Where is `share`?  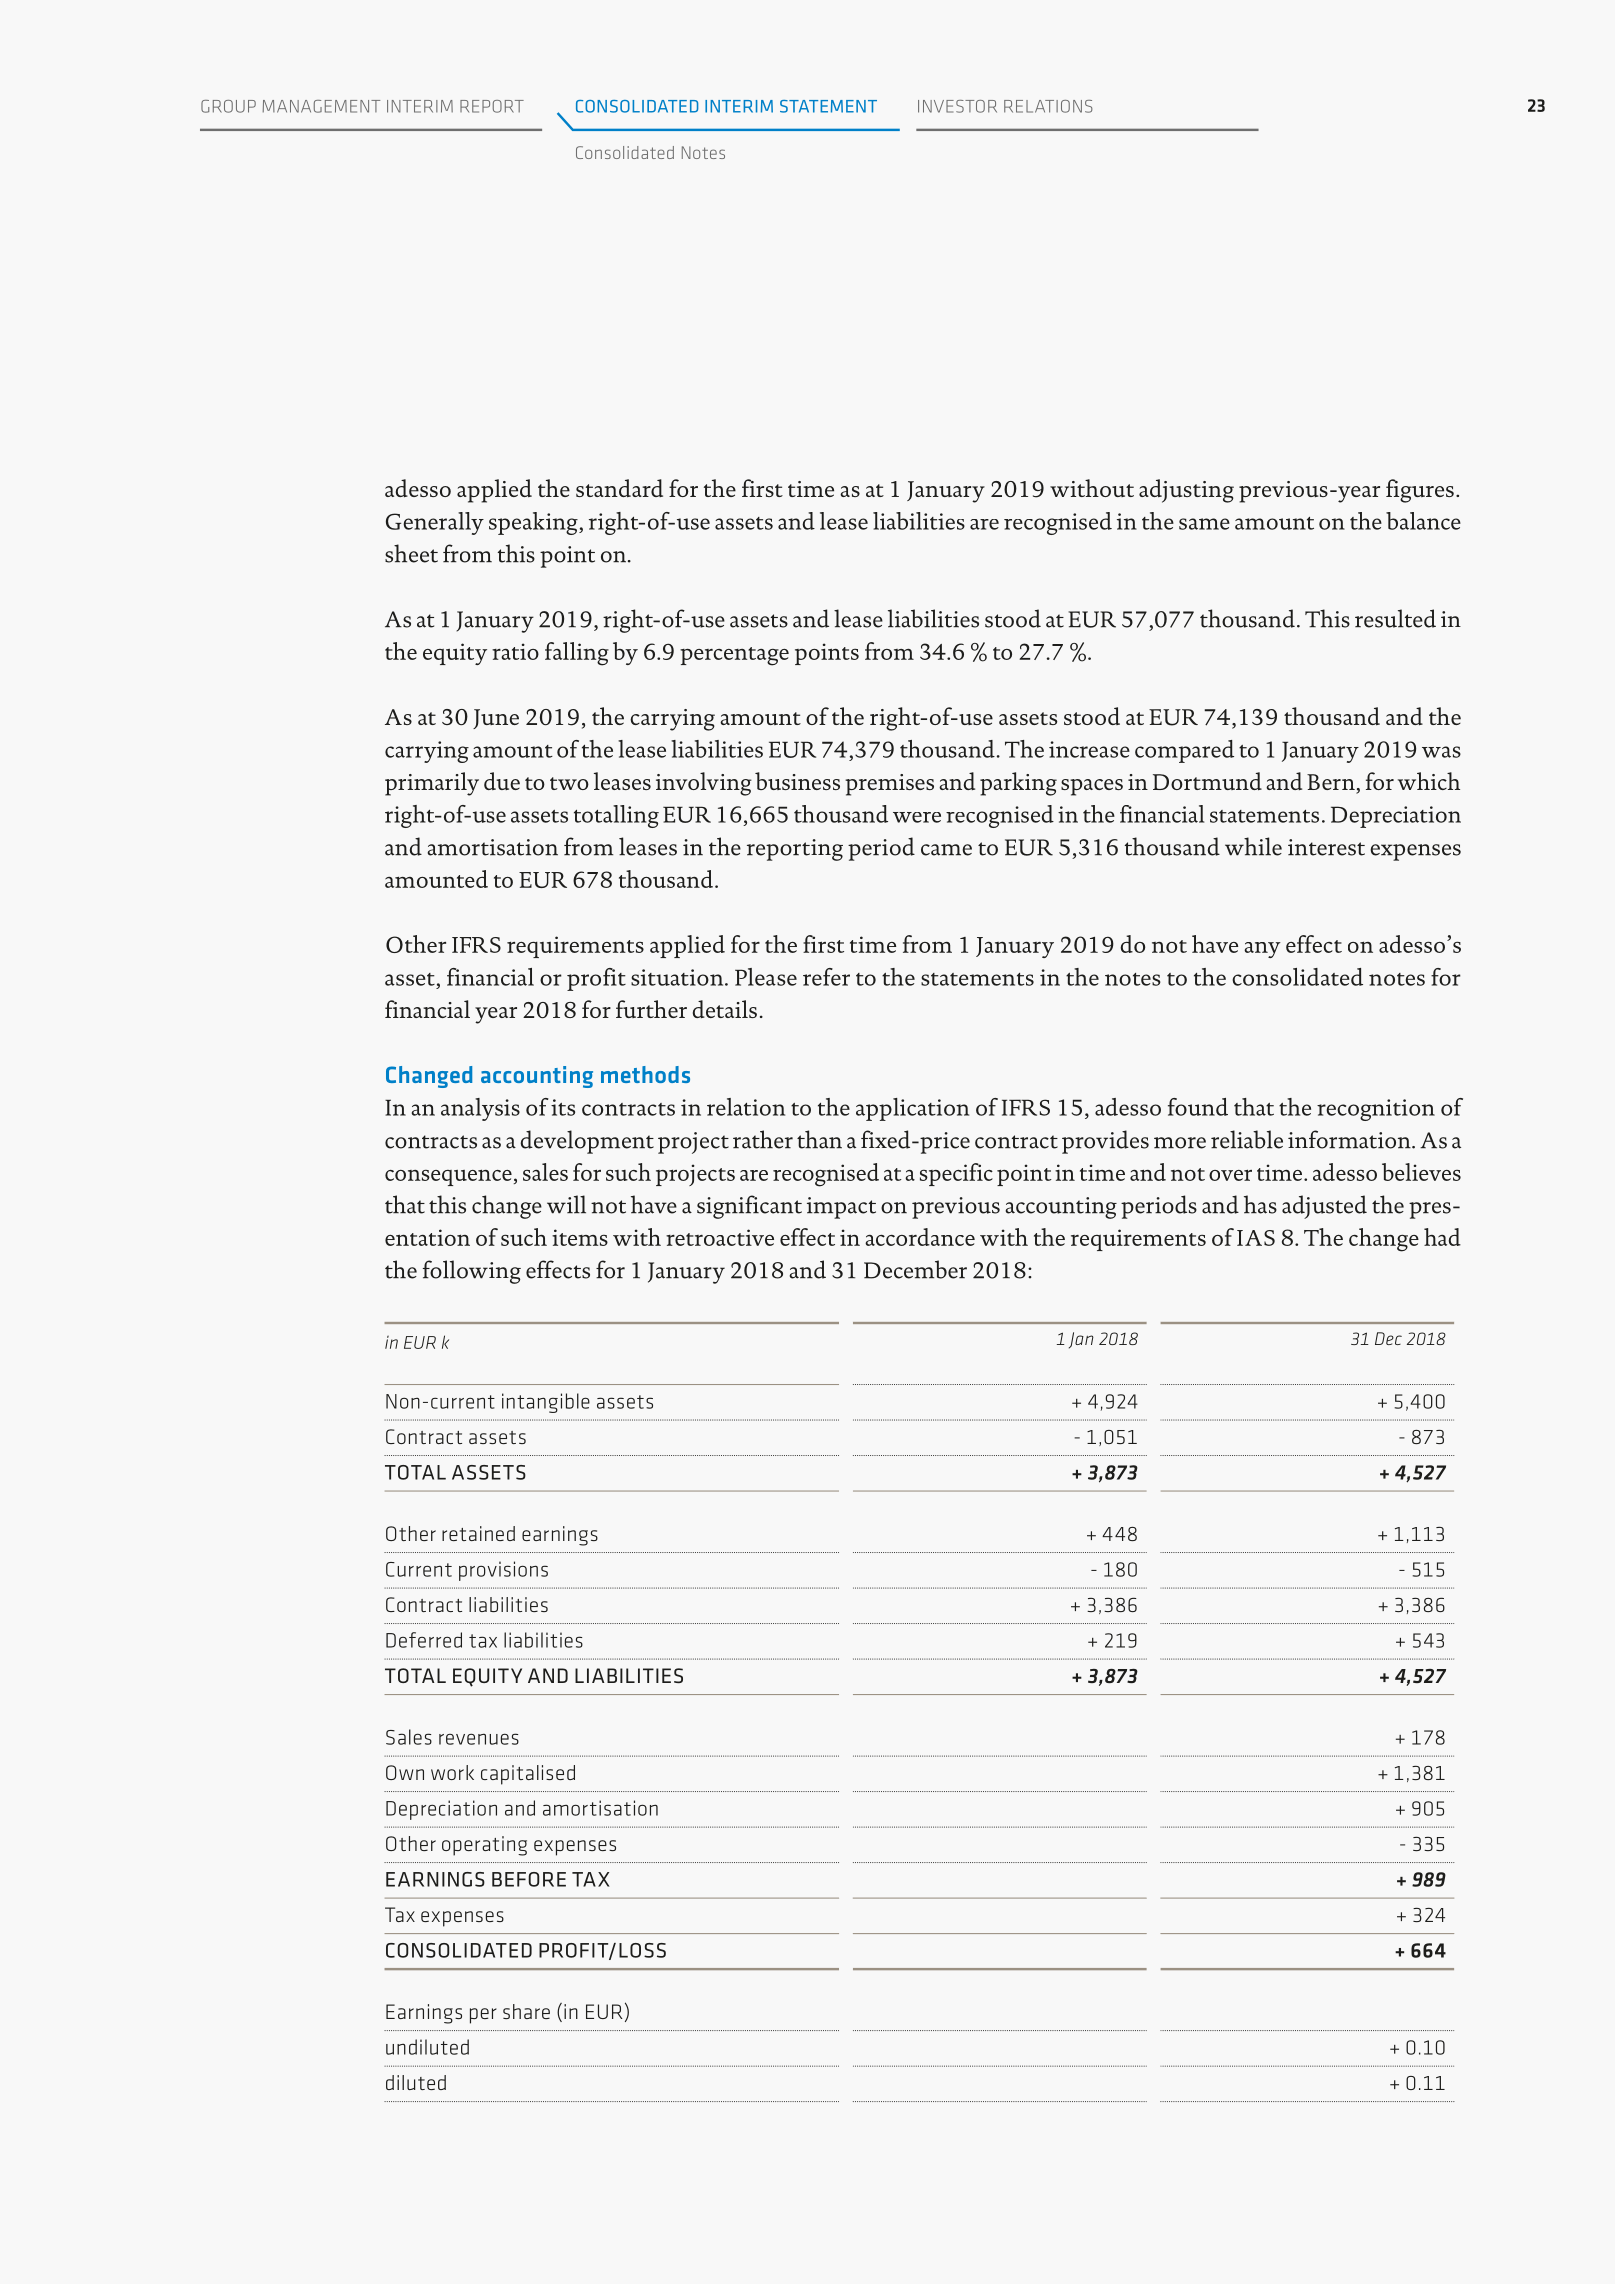
share is located at coordinates (526, 2011).
